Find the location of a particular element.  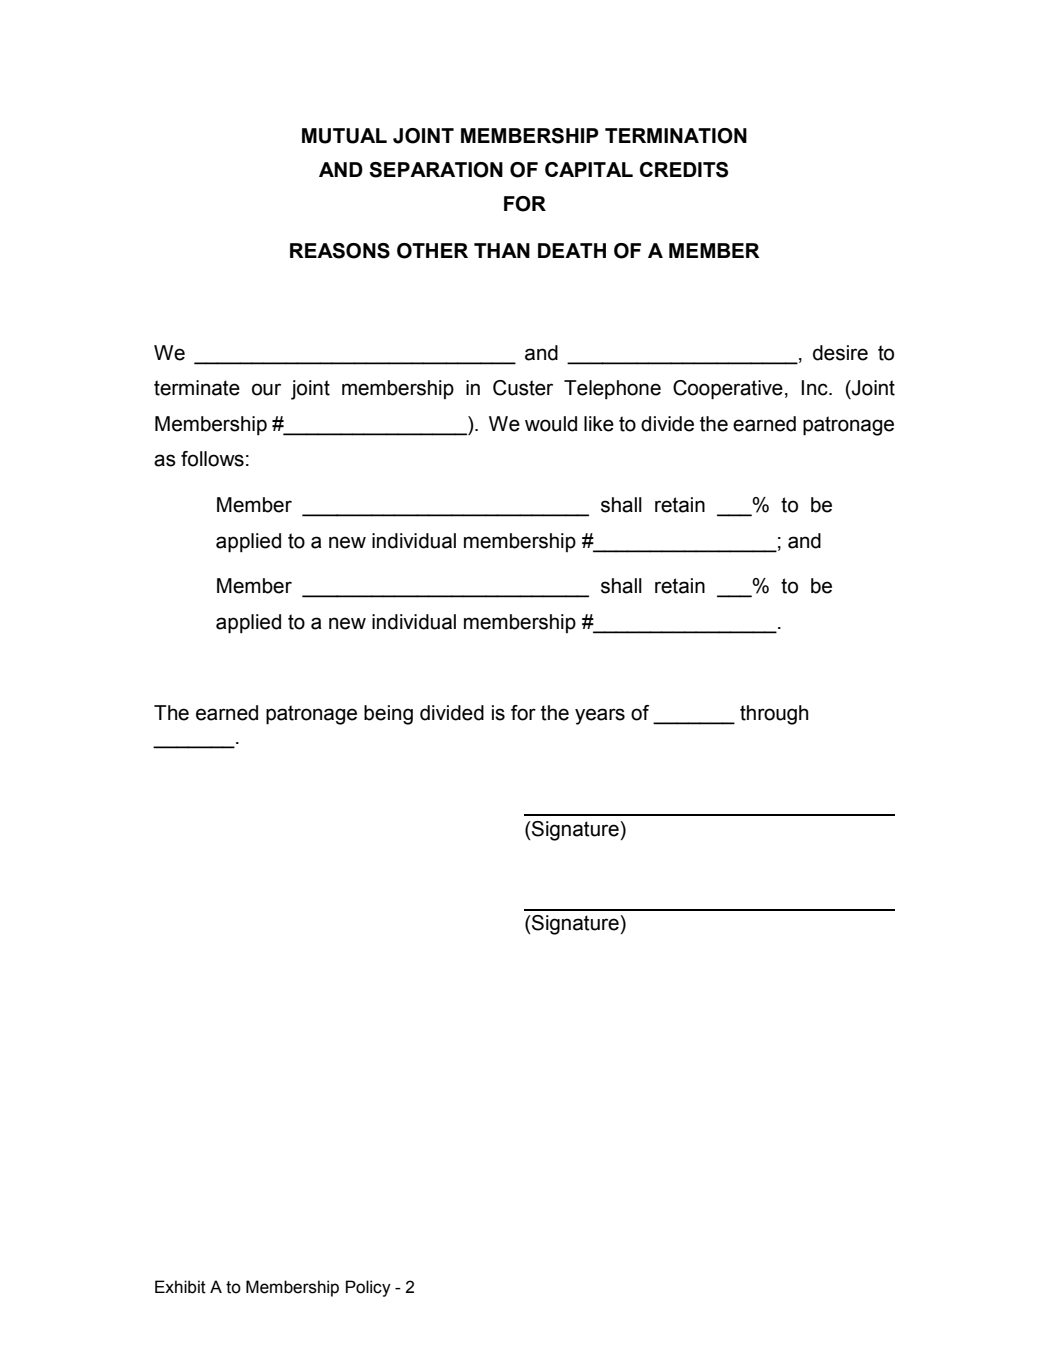

Policy is located at coordinates (368, 1288).
